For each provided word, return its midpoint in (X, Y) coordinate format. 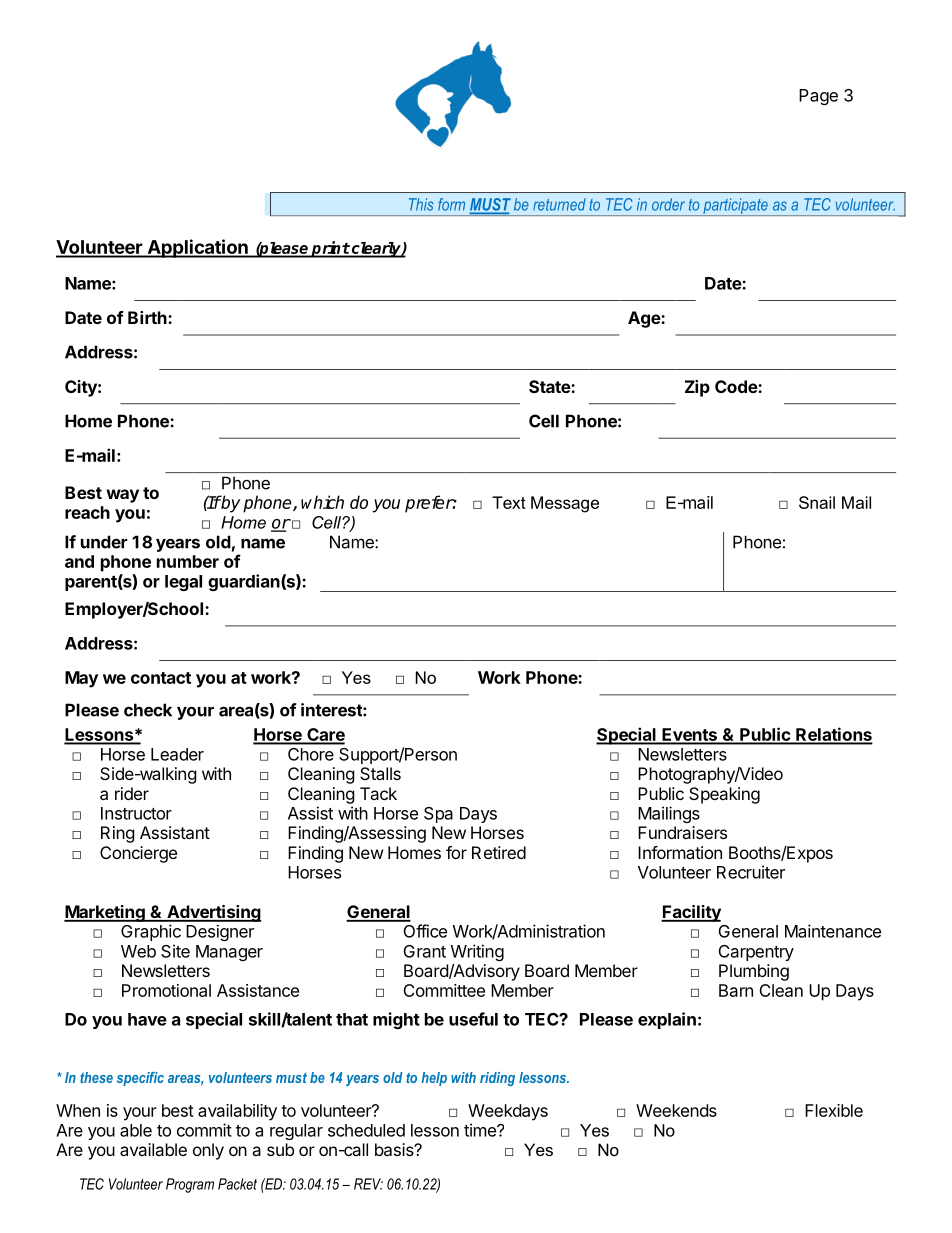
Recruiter (751, 872)
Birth (148, 317)
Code (737, 386)
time (481, 1130)
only (208, 1151)
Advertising (213, 913)
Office (425, 931)
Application (197, 248)
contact (161, 678)
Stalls (380, 773)
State (550, 386)
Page (818, 97)
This (421, 204)
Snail (817, 502)
